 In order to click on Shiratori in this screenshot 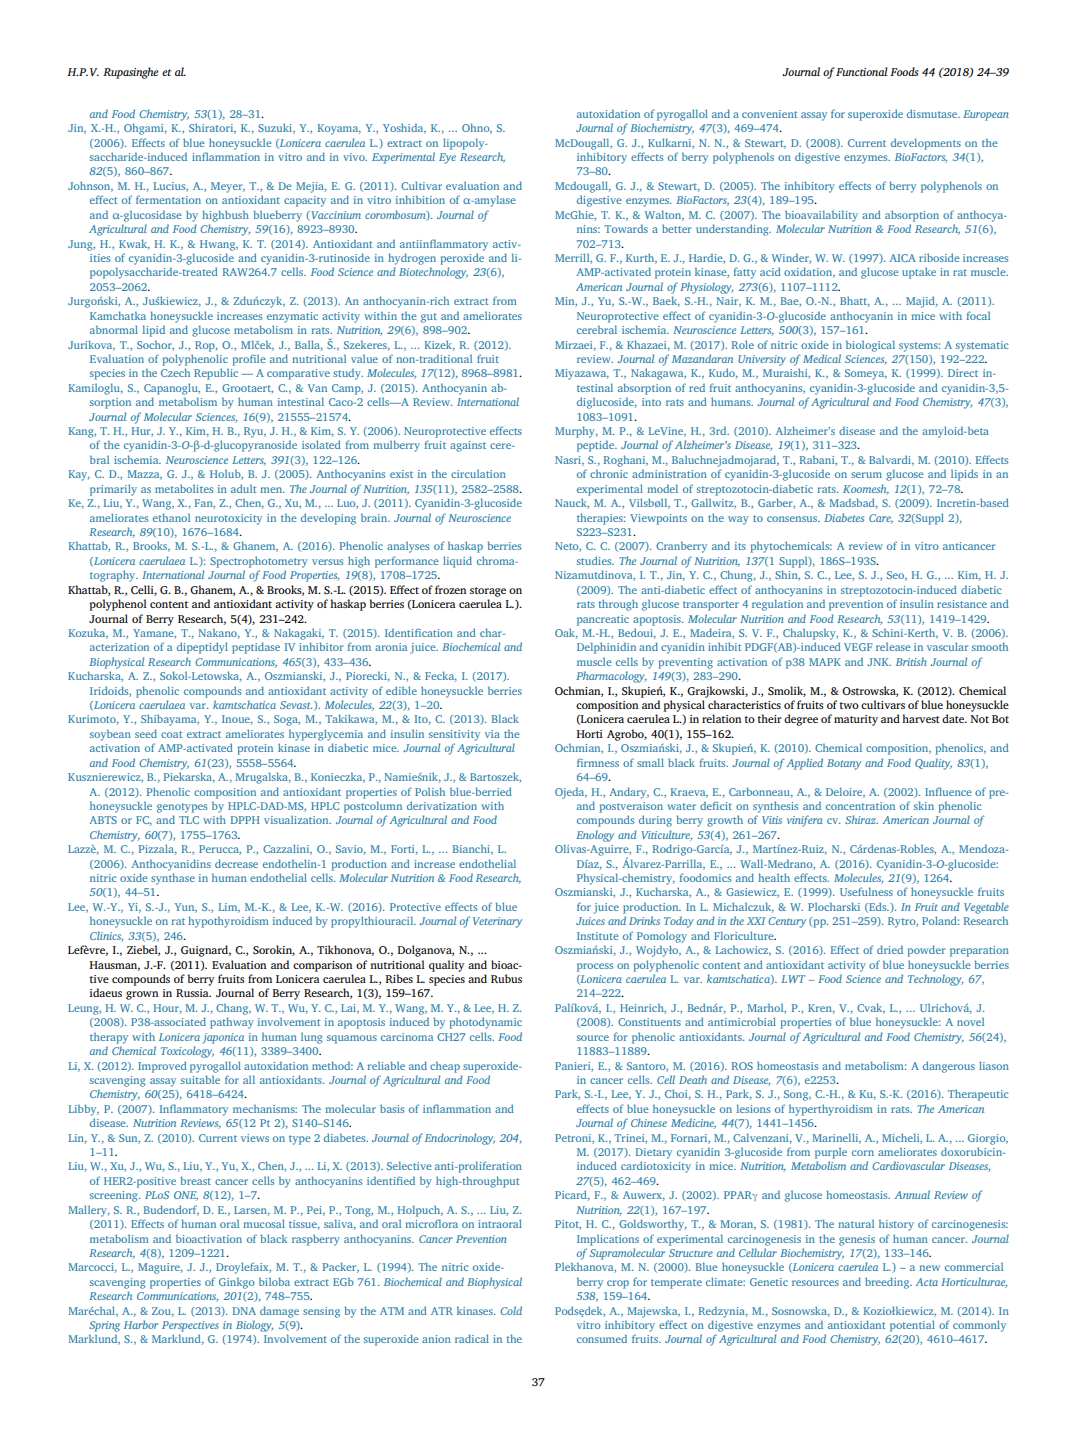, I will do `click(212, 128)`.
